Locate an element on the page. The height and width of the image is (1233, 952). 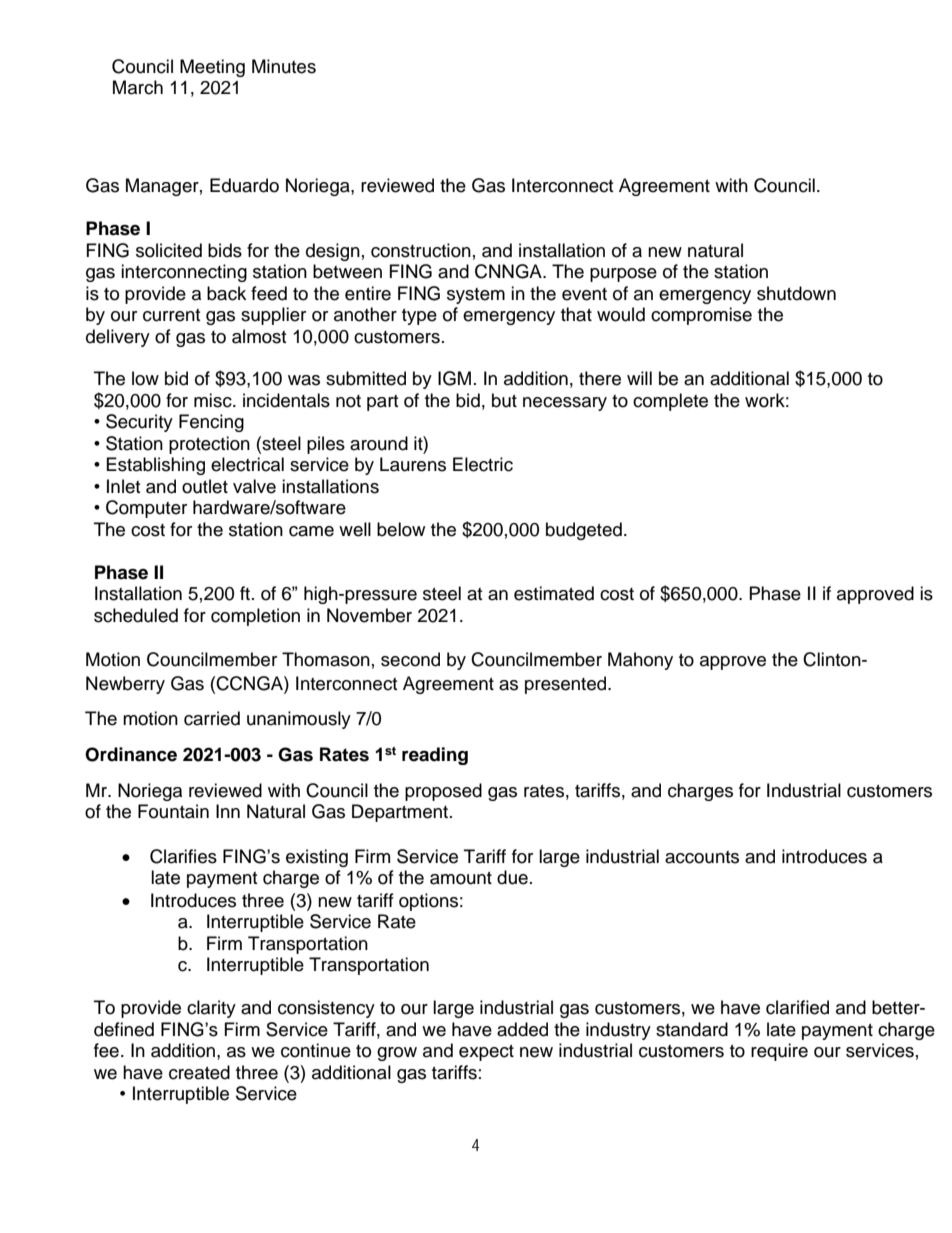
Fencing is located at coordinates (211, 423).
